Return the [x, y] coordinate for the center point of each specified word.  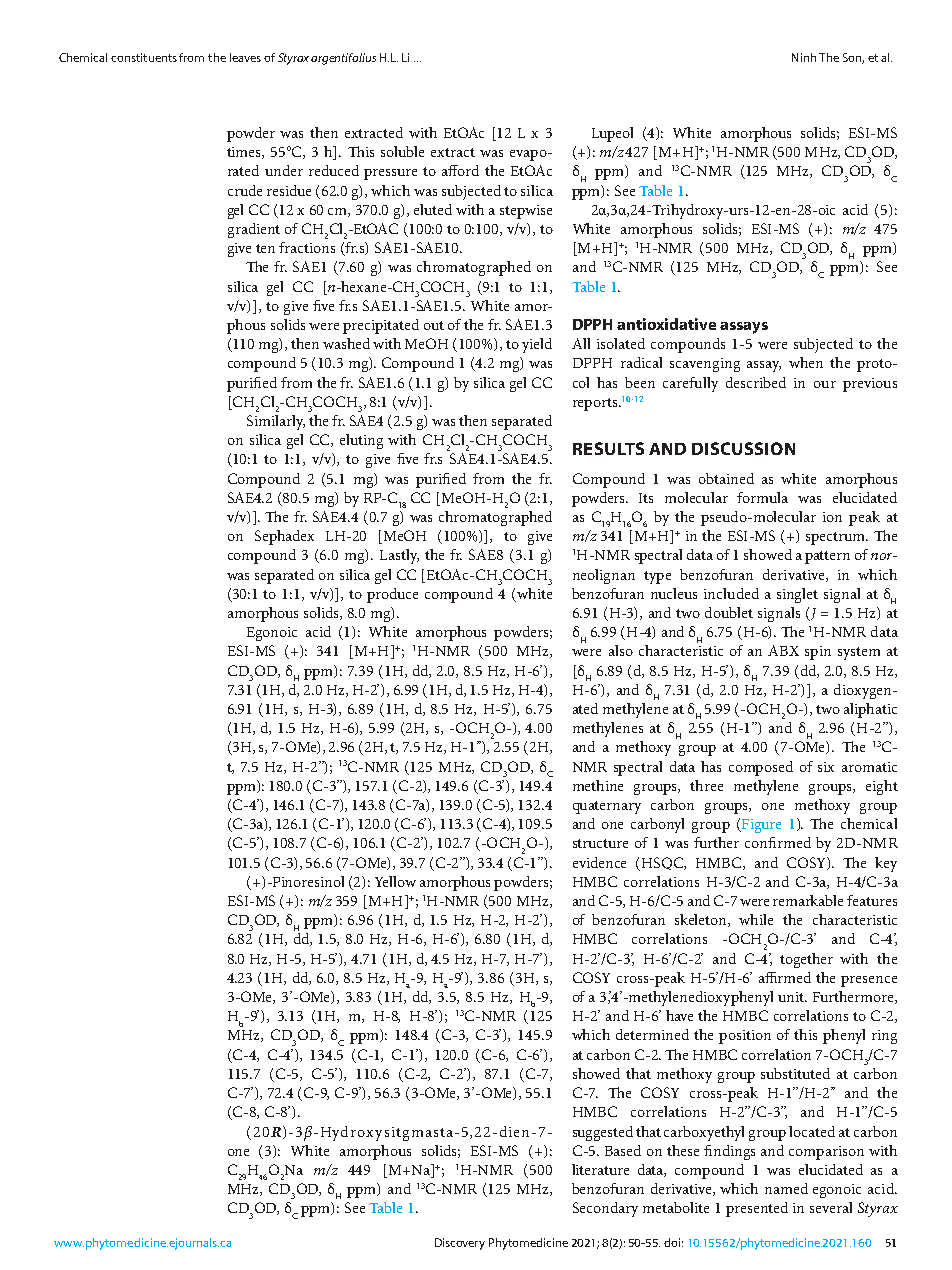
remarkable [808, 900]
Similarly [276, 422]
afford [460, 170]
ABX [783, 650]
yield [537, 345]
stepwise [526, 212]
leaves [245, 57]
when [806, 362]
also [621, 650]
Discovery [460, 1244]
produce [392, 595]
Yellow [395, 881]
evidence [599, 862]
